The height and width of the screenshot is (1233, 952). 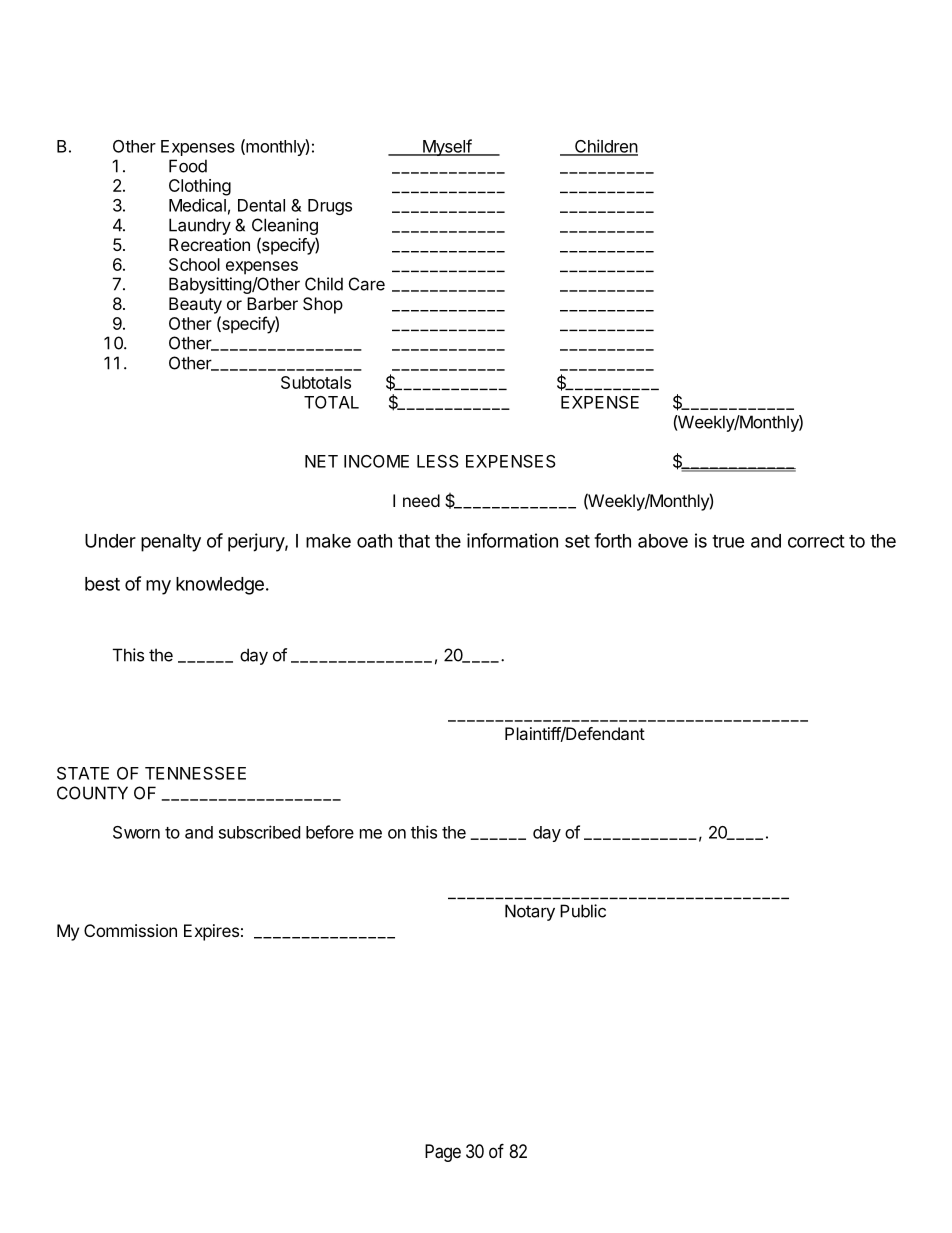 I want to click on Public, so click(x=583, y=911).
